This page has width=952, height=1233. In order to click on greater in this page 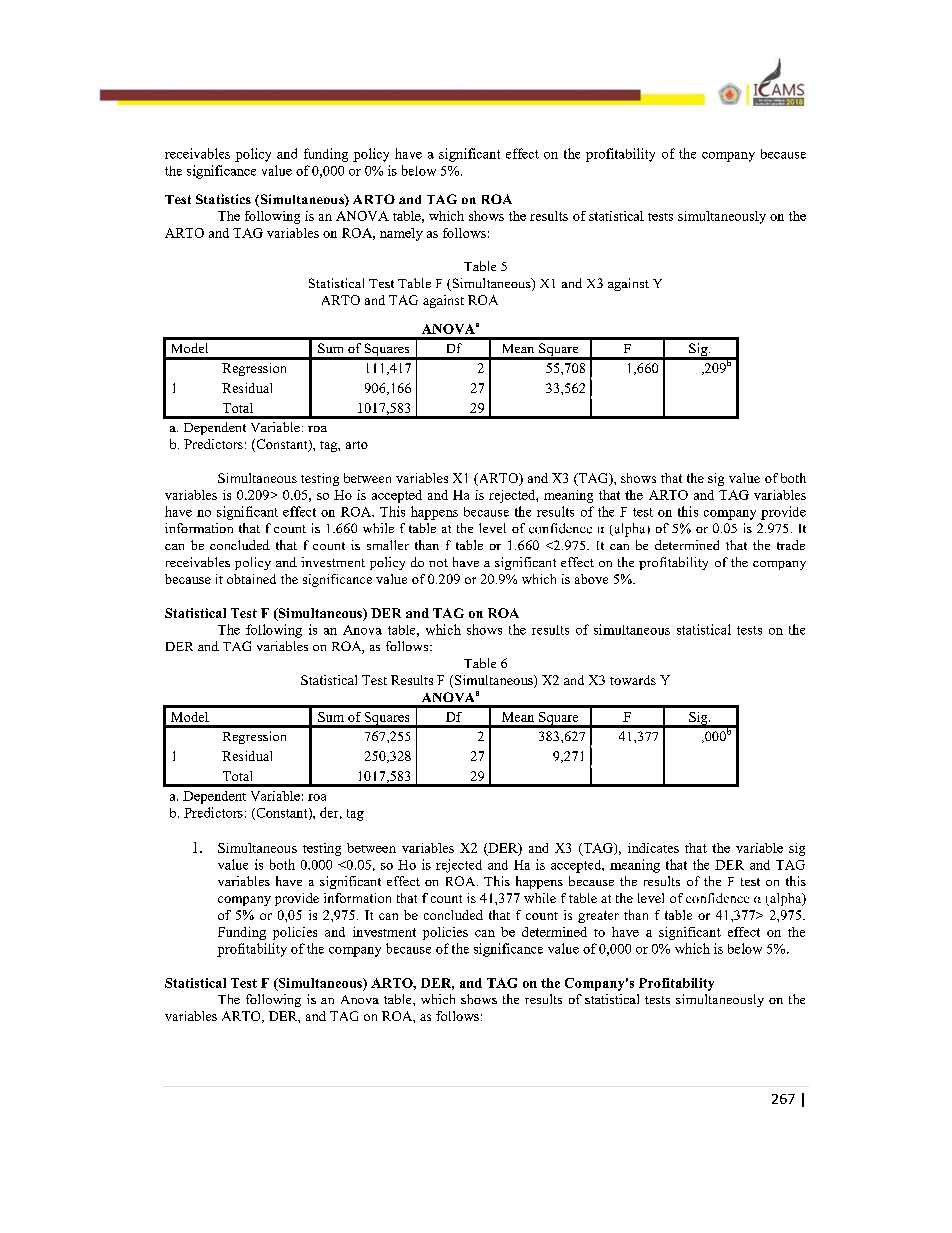, I will do `click(598, 917)`.
